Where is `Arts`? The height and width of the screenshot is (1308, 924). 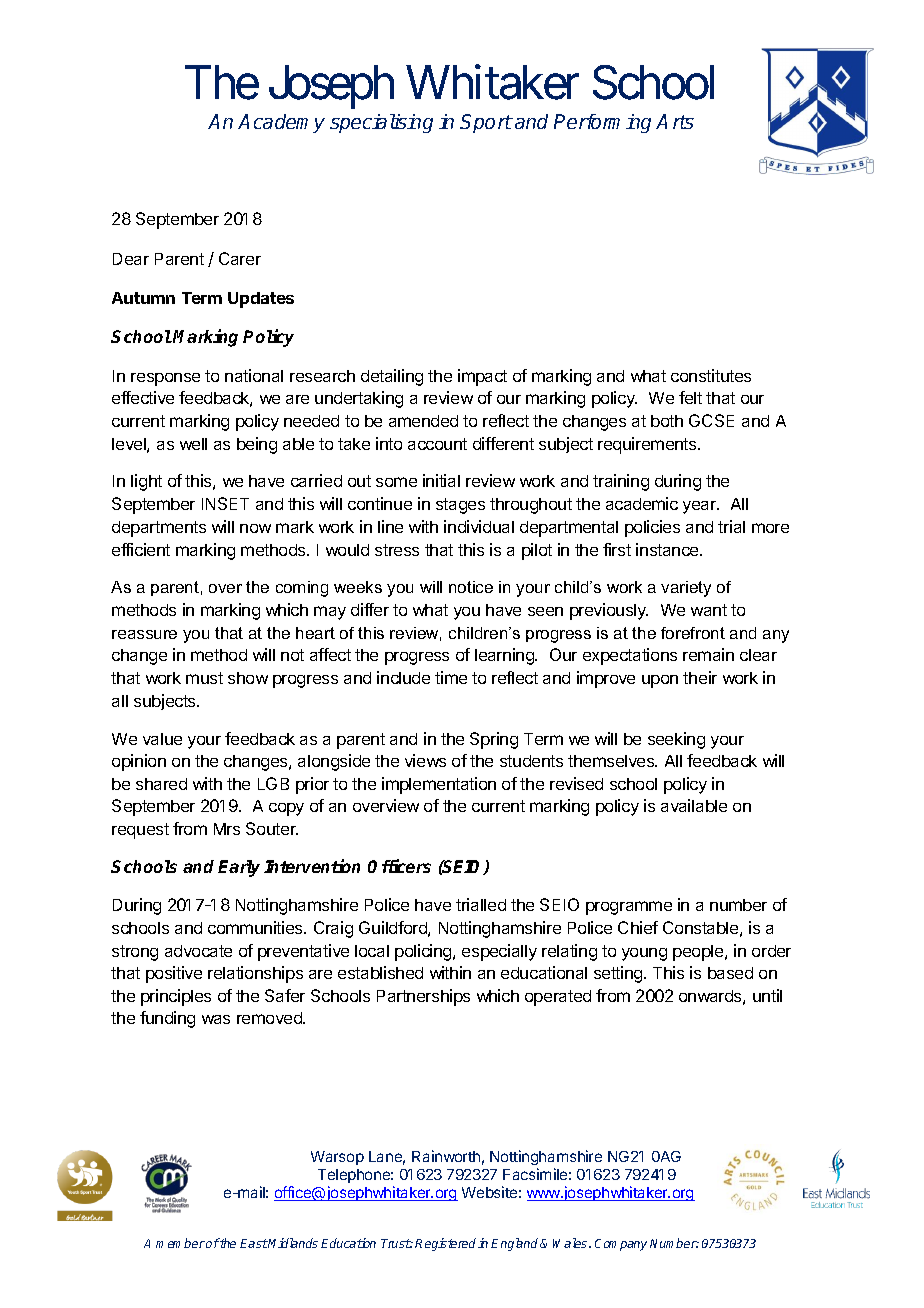 Arts is located at coordinates (675, 121).
